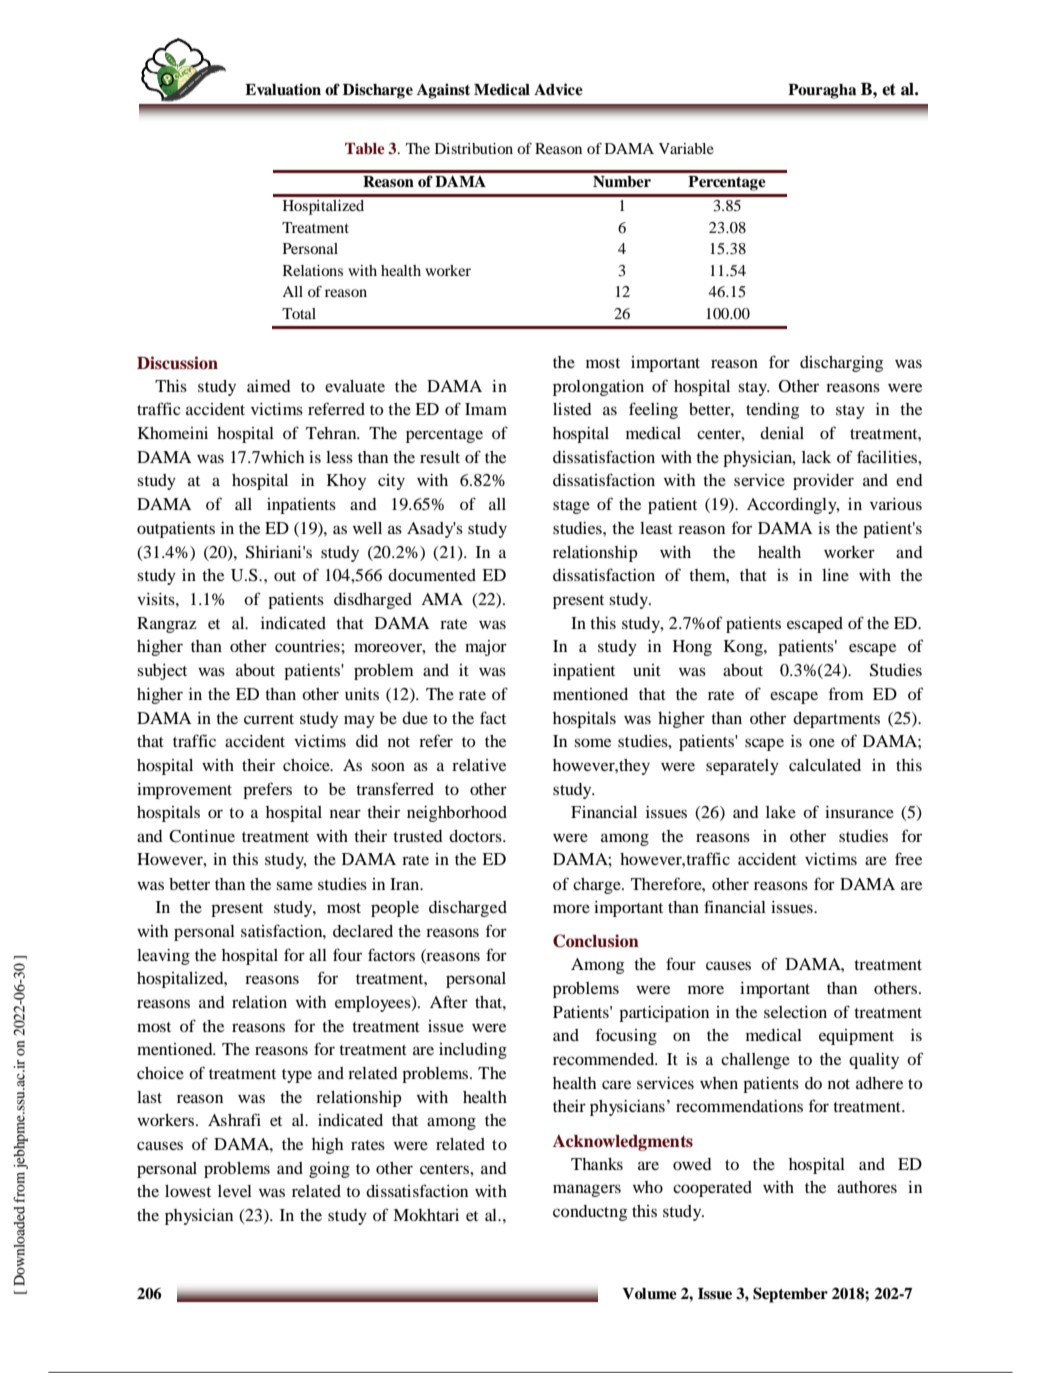  I want to click on Variable, so click(686, 148).
